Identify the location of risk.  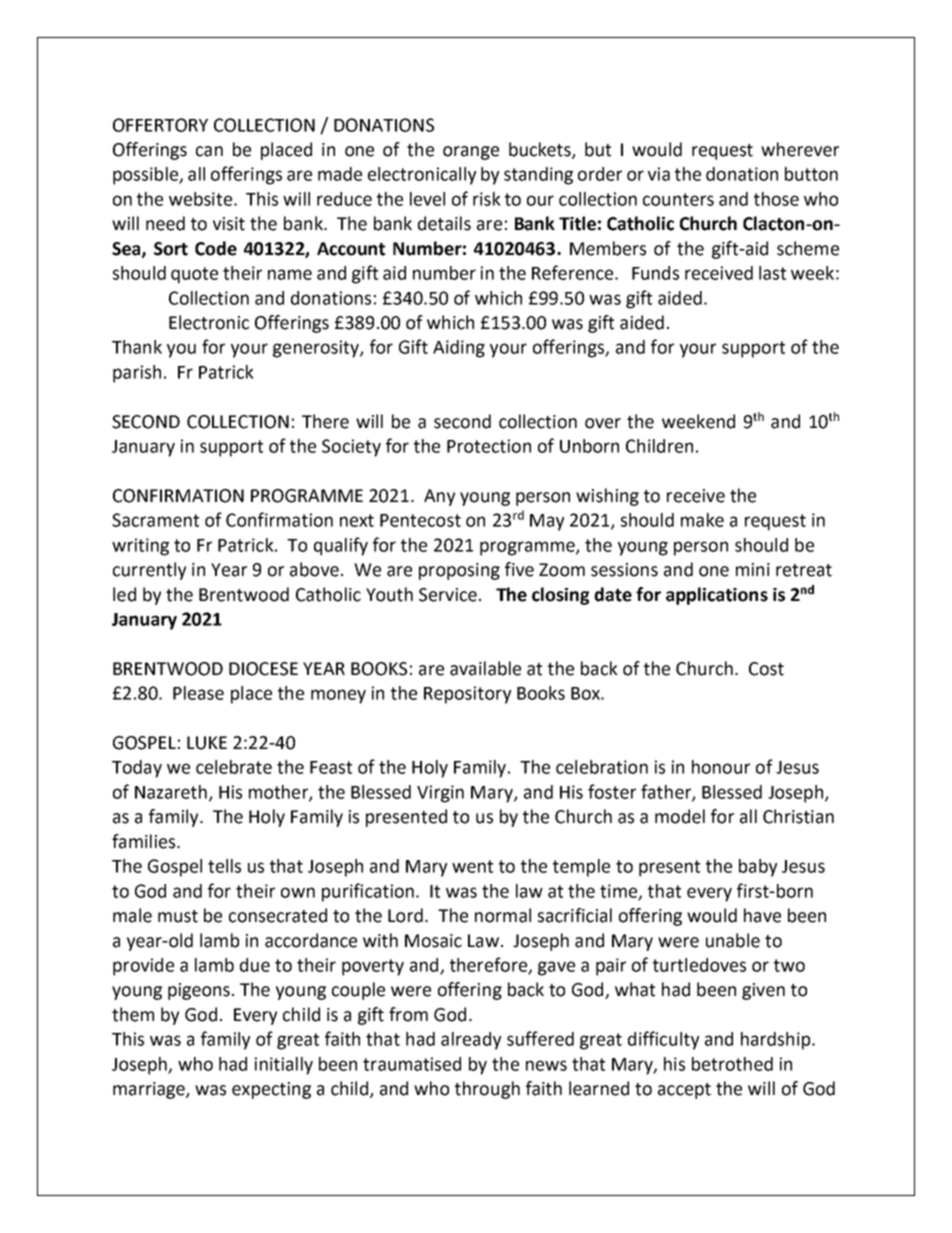
(487, 199).
